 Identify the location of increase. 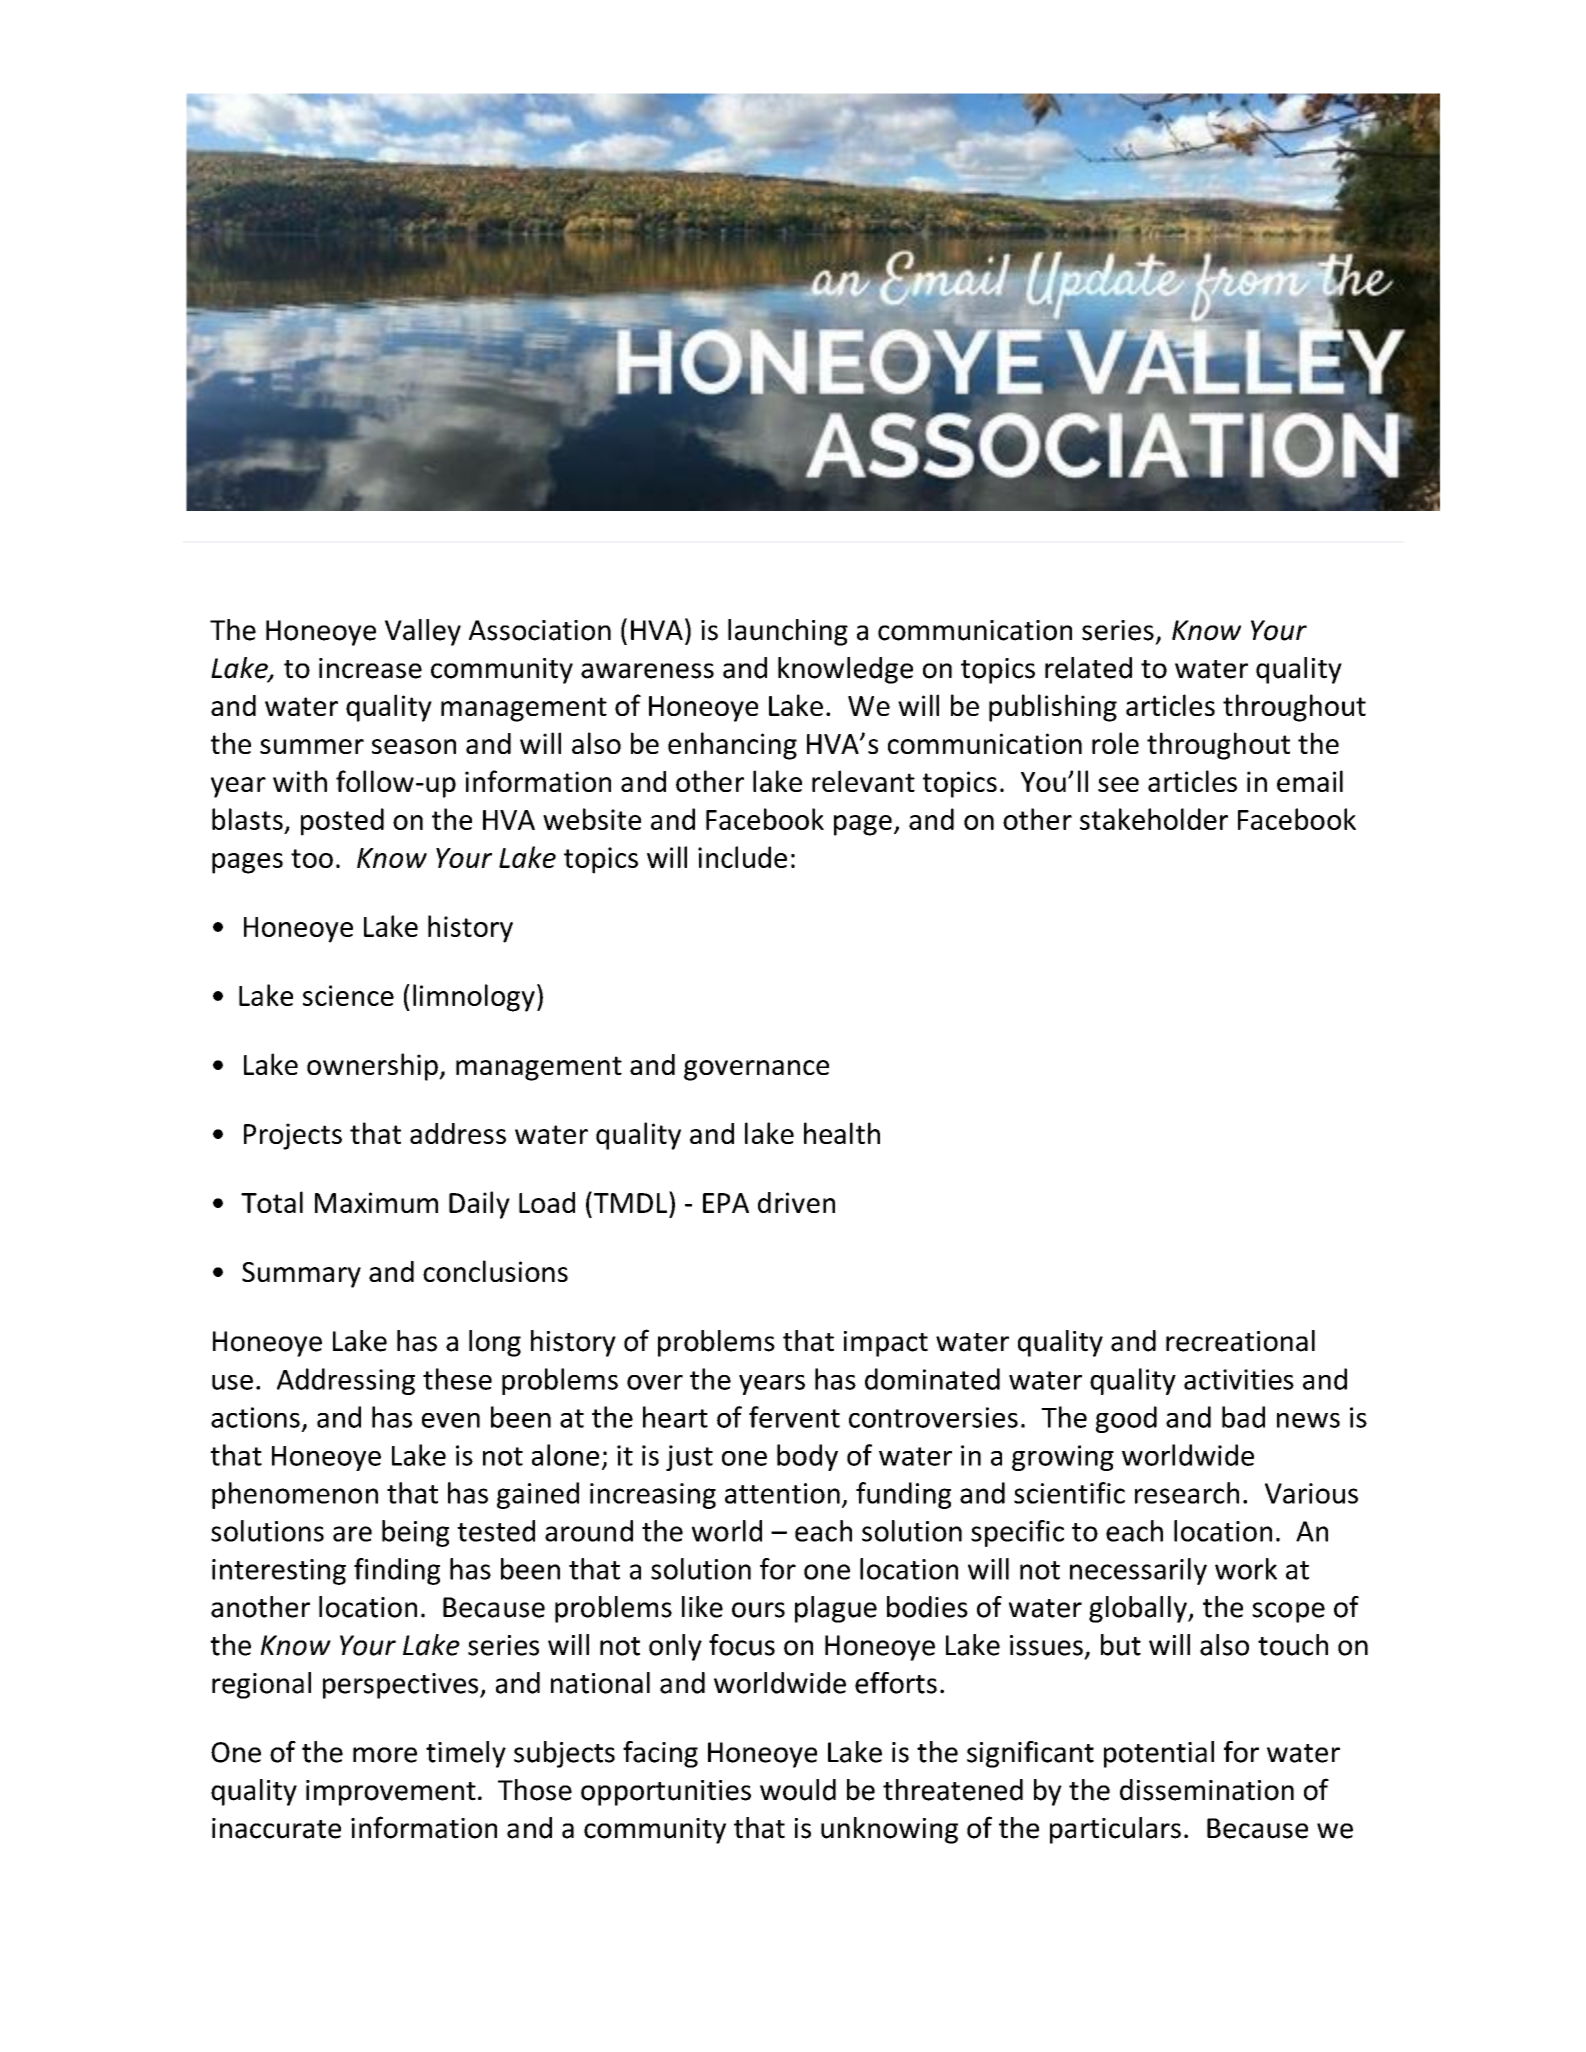
(370, 668).
